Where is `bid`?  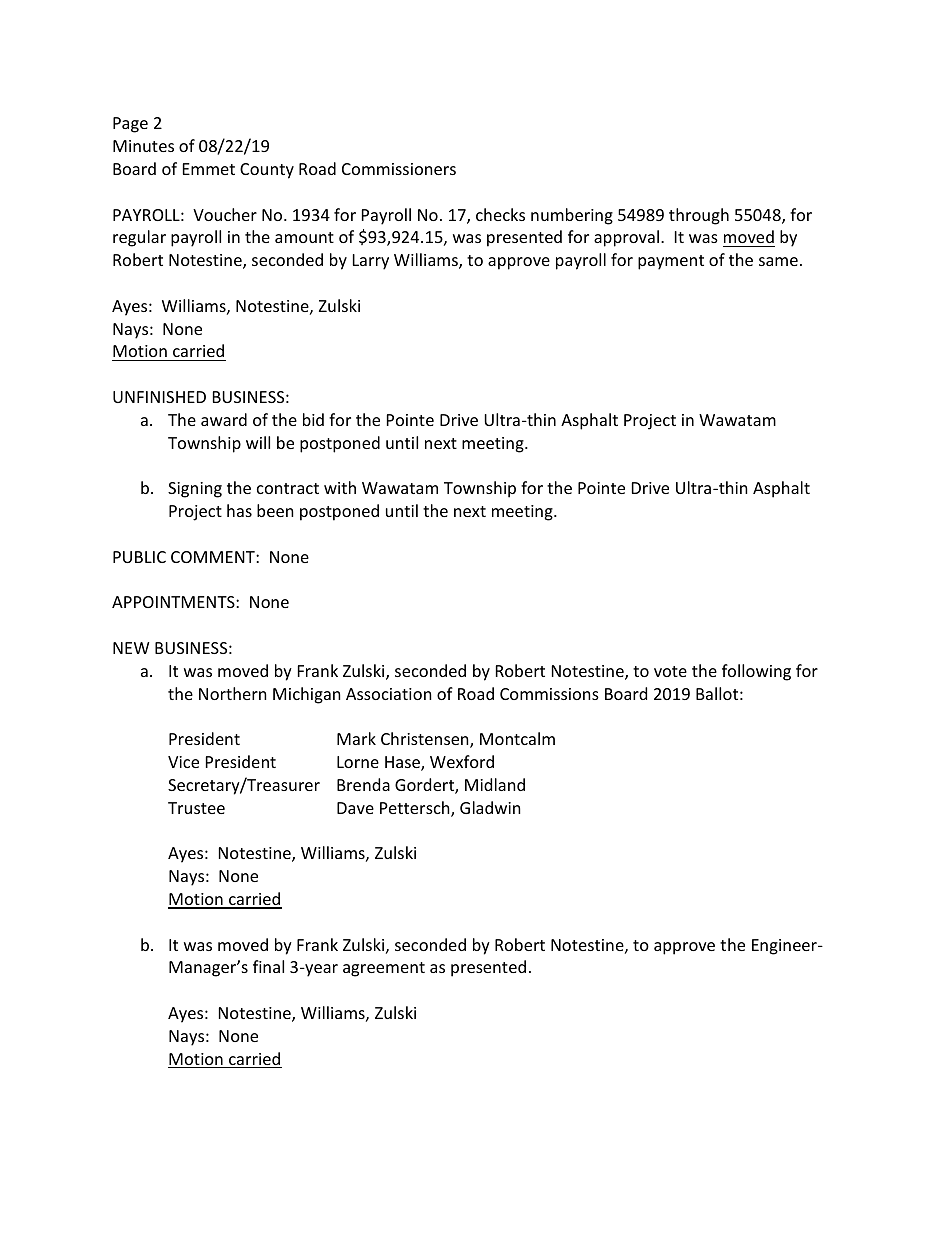
bid is located at coordinates (313, 419).
